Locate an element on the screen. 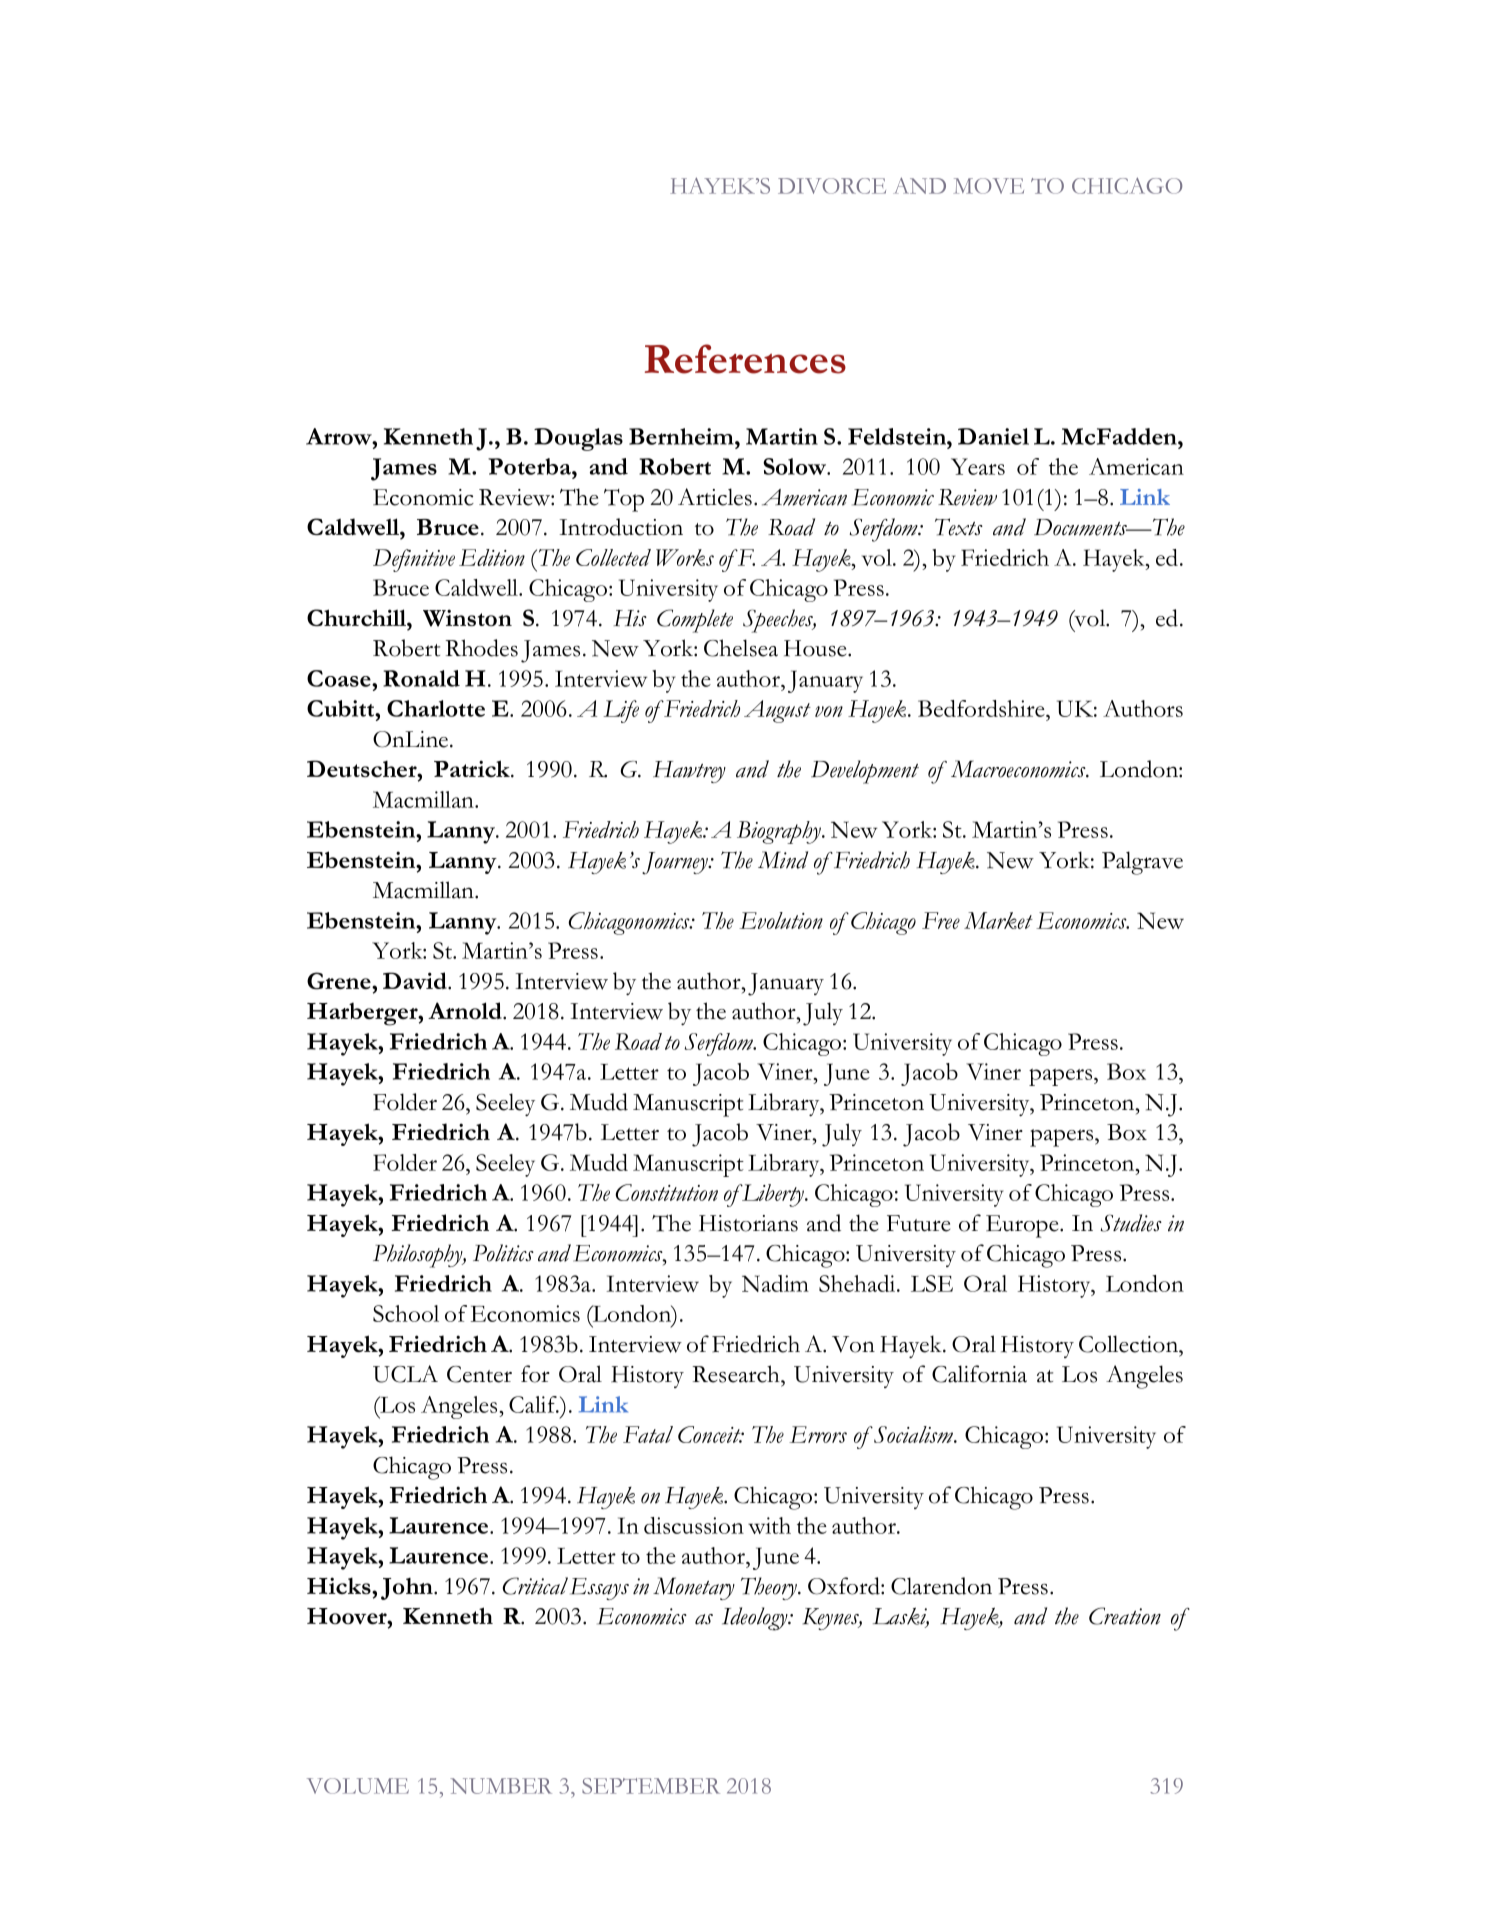 Image resolution: width=1491 pixels, height=1929 pixels. Historians is located at coordinates (748, 1223).
